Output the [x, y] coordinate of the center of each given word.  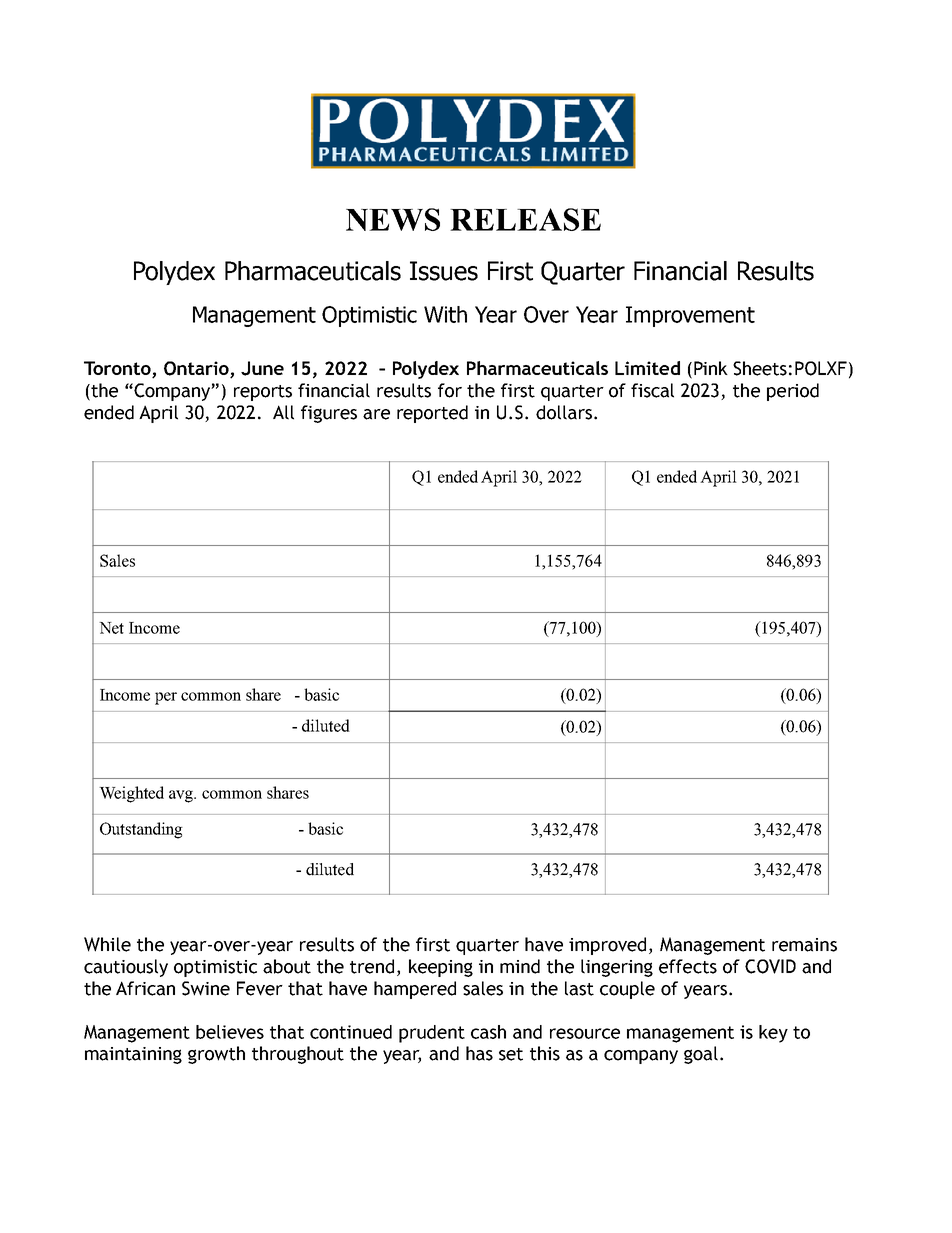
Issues [444, 271]
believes [230, 1032]
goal [701, 1055]
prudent [432, 1034]
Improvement [690, 316]
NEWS [393, 219]
